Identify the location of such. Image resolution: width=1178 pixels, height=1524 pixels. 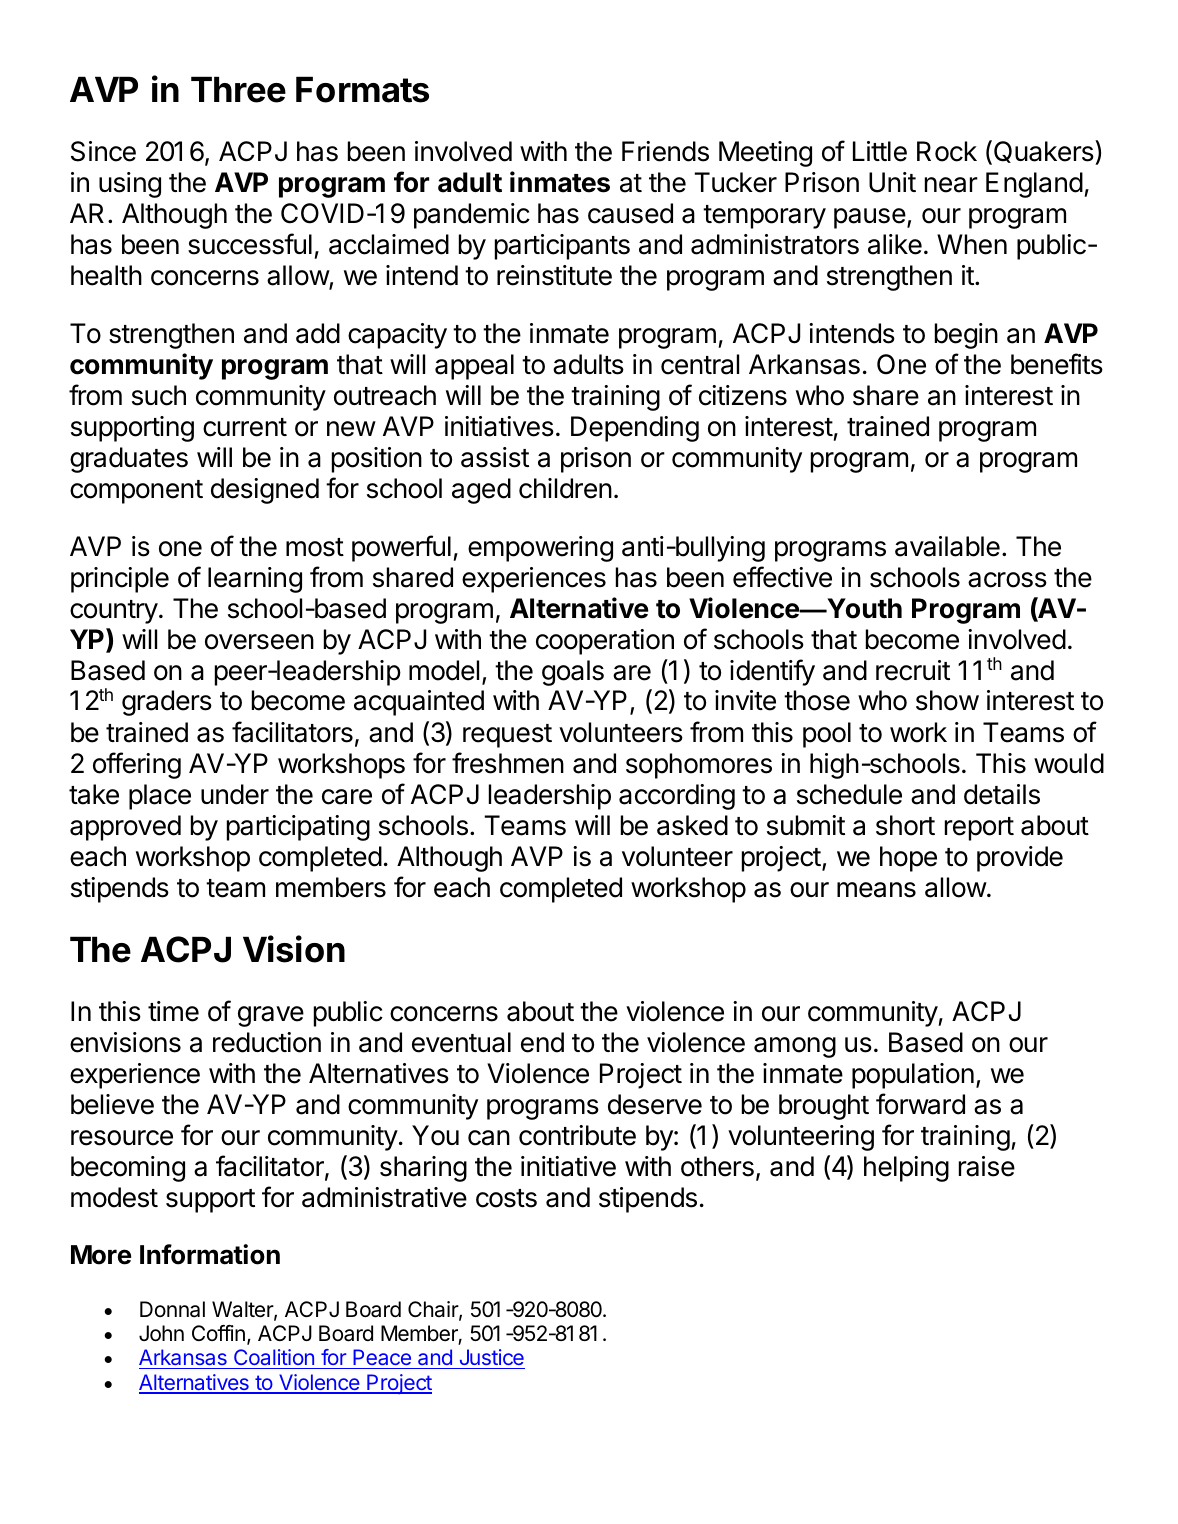
(159, 395).
